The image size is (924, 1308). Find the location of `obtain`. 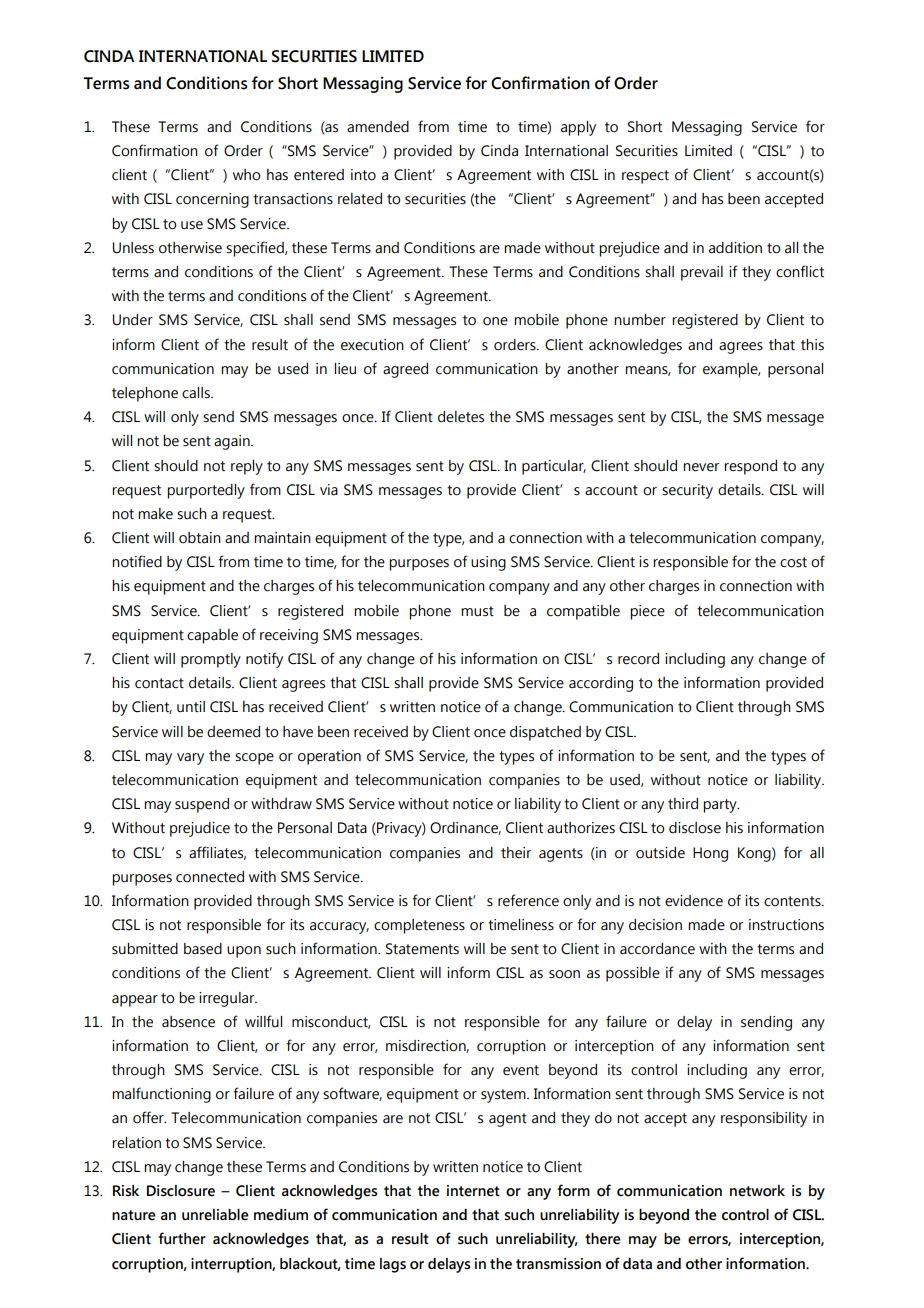

obtain is located at coordinates (200, 538).
